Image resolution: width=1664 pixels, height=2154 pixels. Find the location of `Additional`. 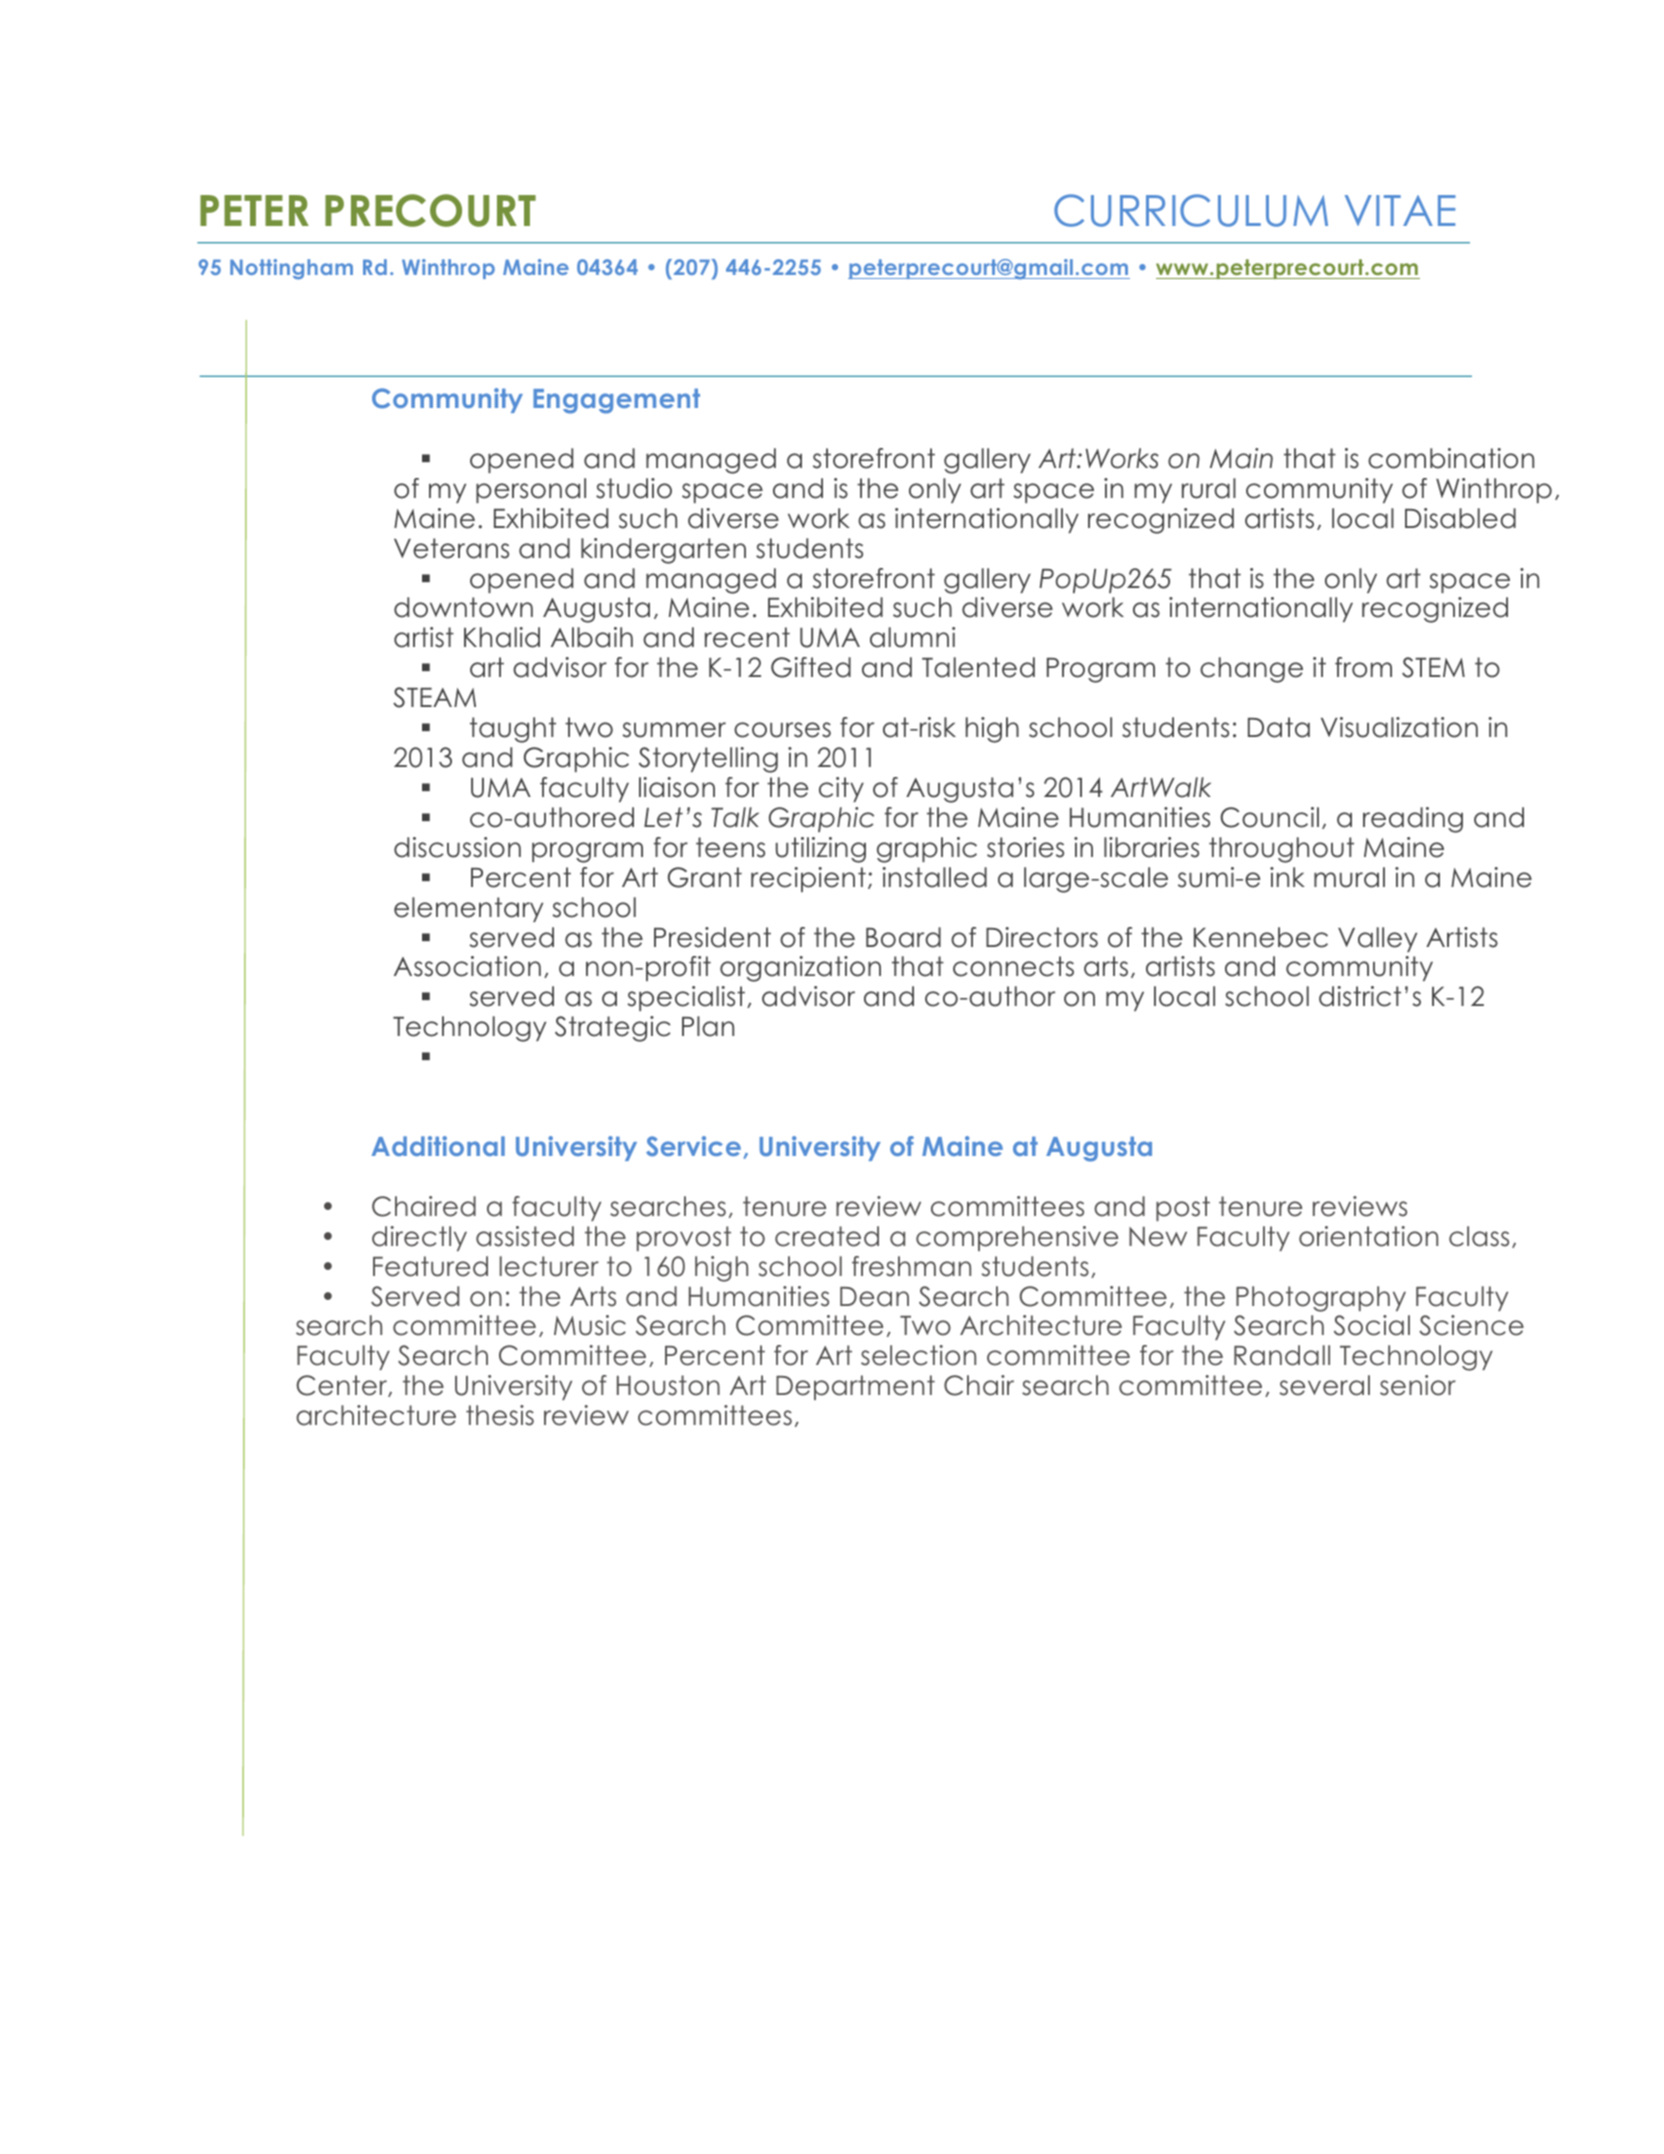

Additional is located at coordinates (438, 1146).
